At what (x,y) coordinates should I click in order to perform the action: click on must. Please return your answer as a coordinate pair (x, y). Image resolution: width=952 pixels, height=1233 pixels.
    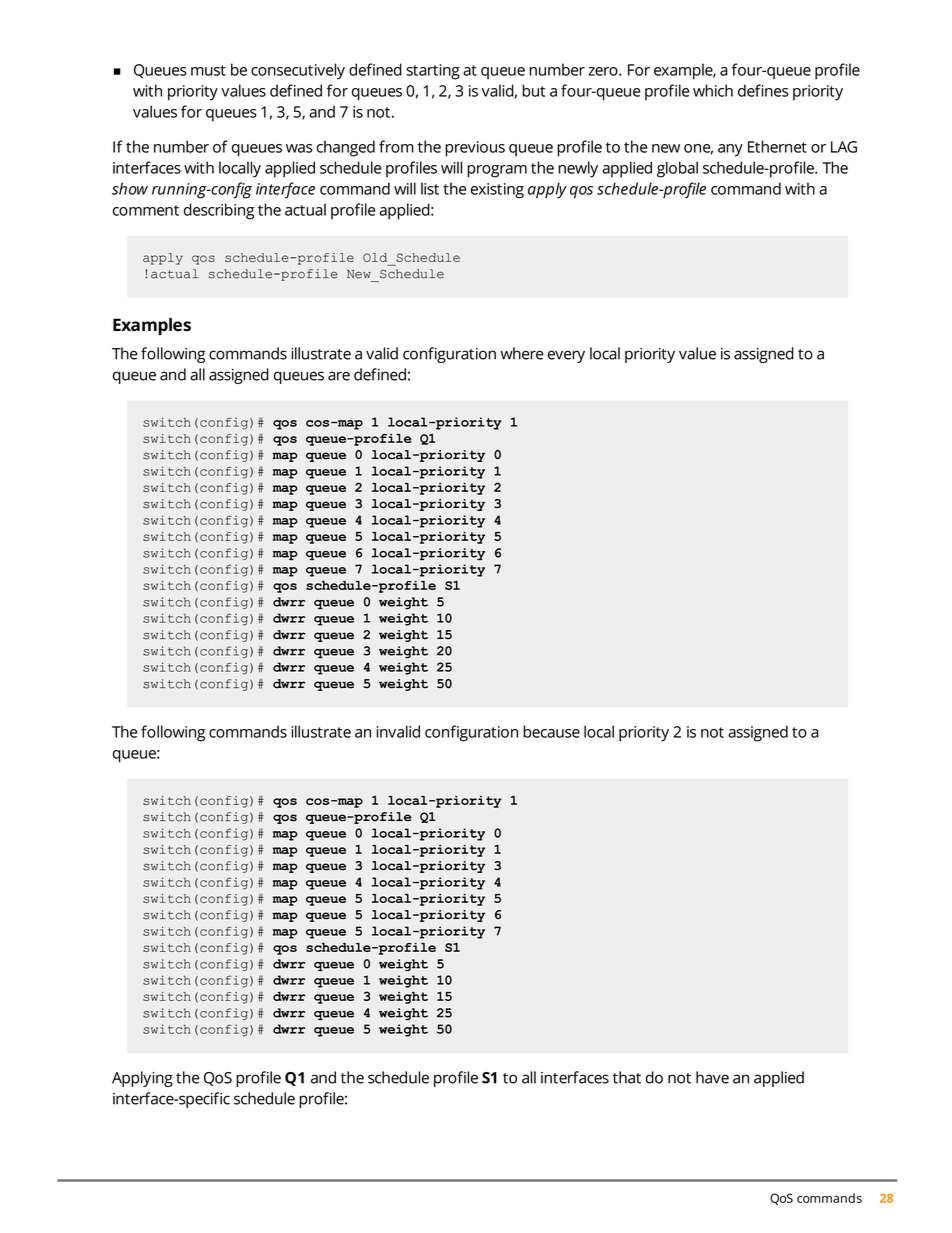
    Looking at the image, I should click on (208, 70).
